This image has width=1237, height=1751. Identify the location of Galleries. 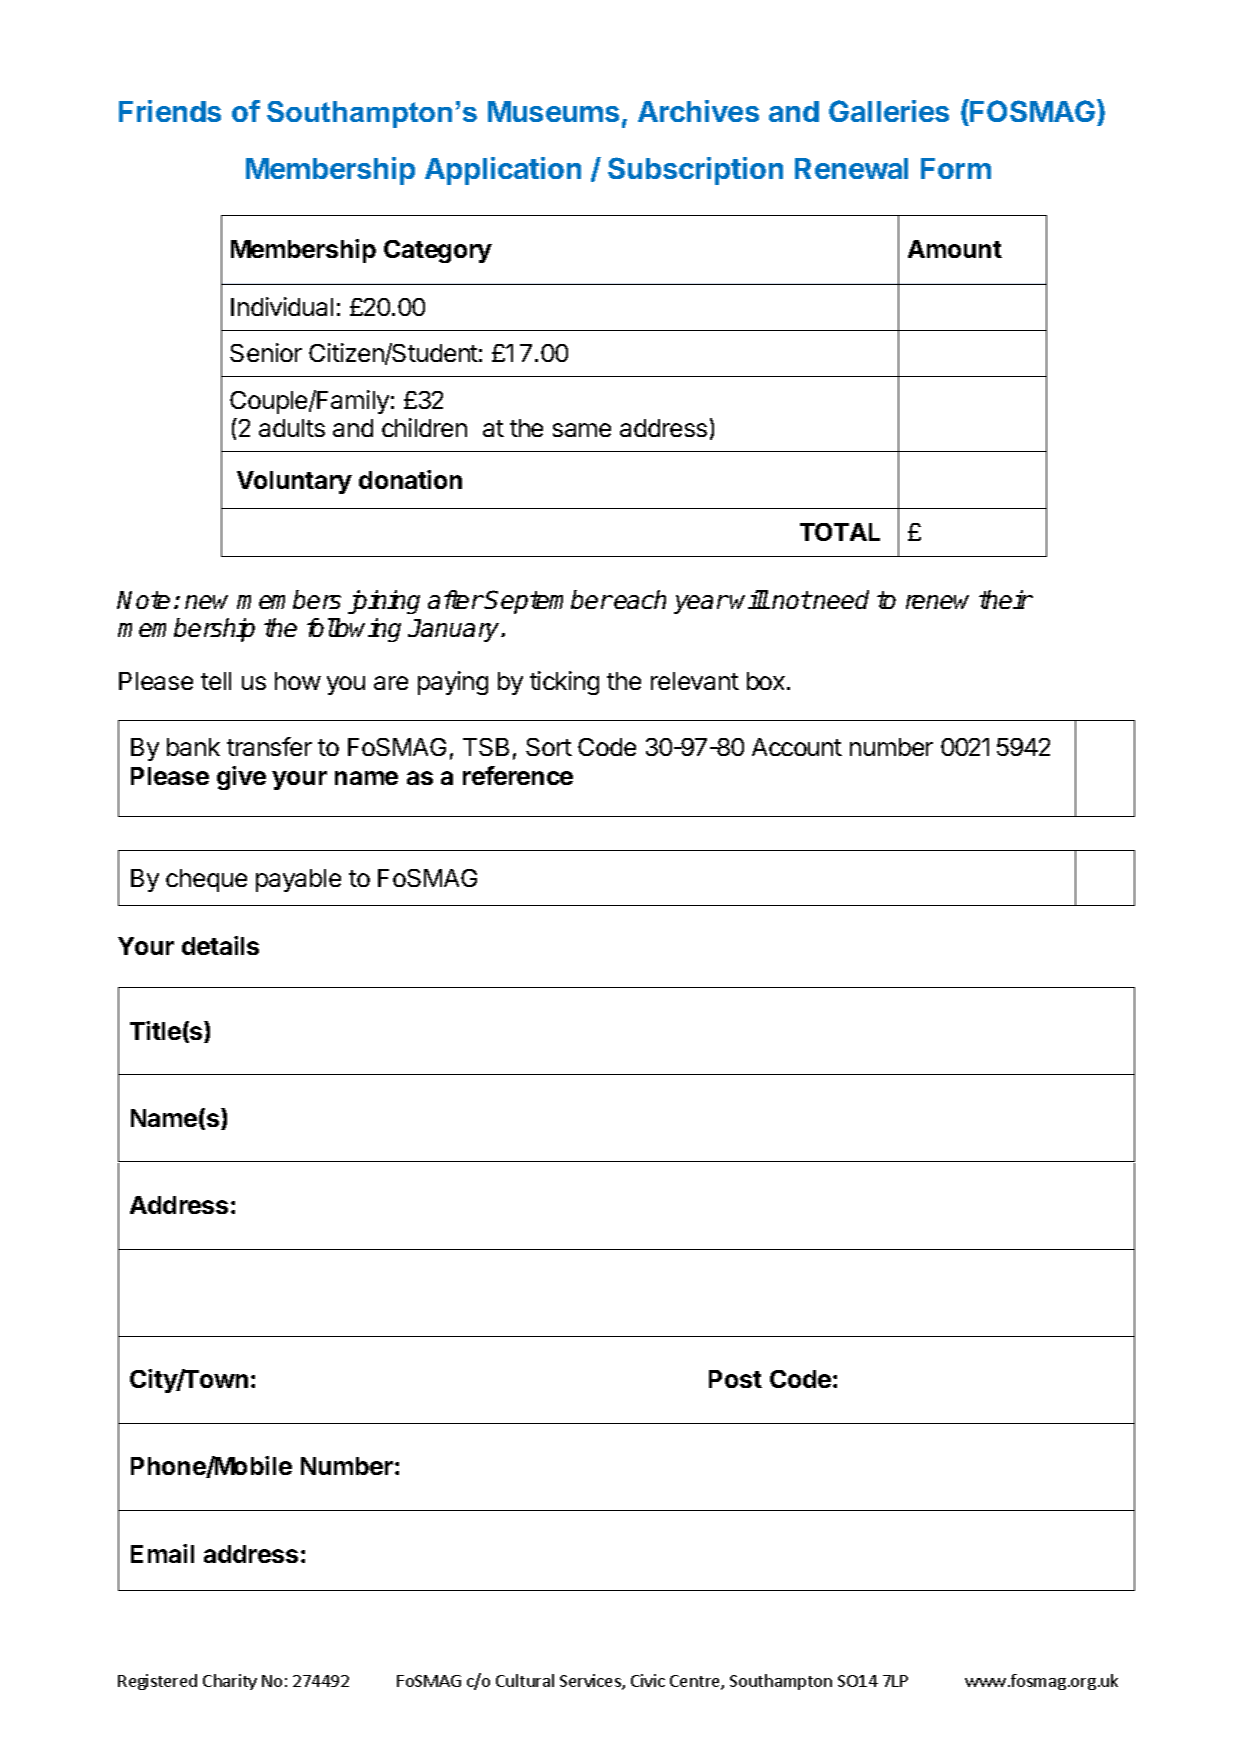
(889, 111).
